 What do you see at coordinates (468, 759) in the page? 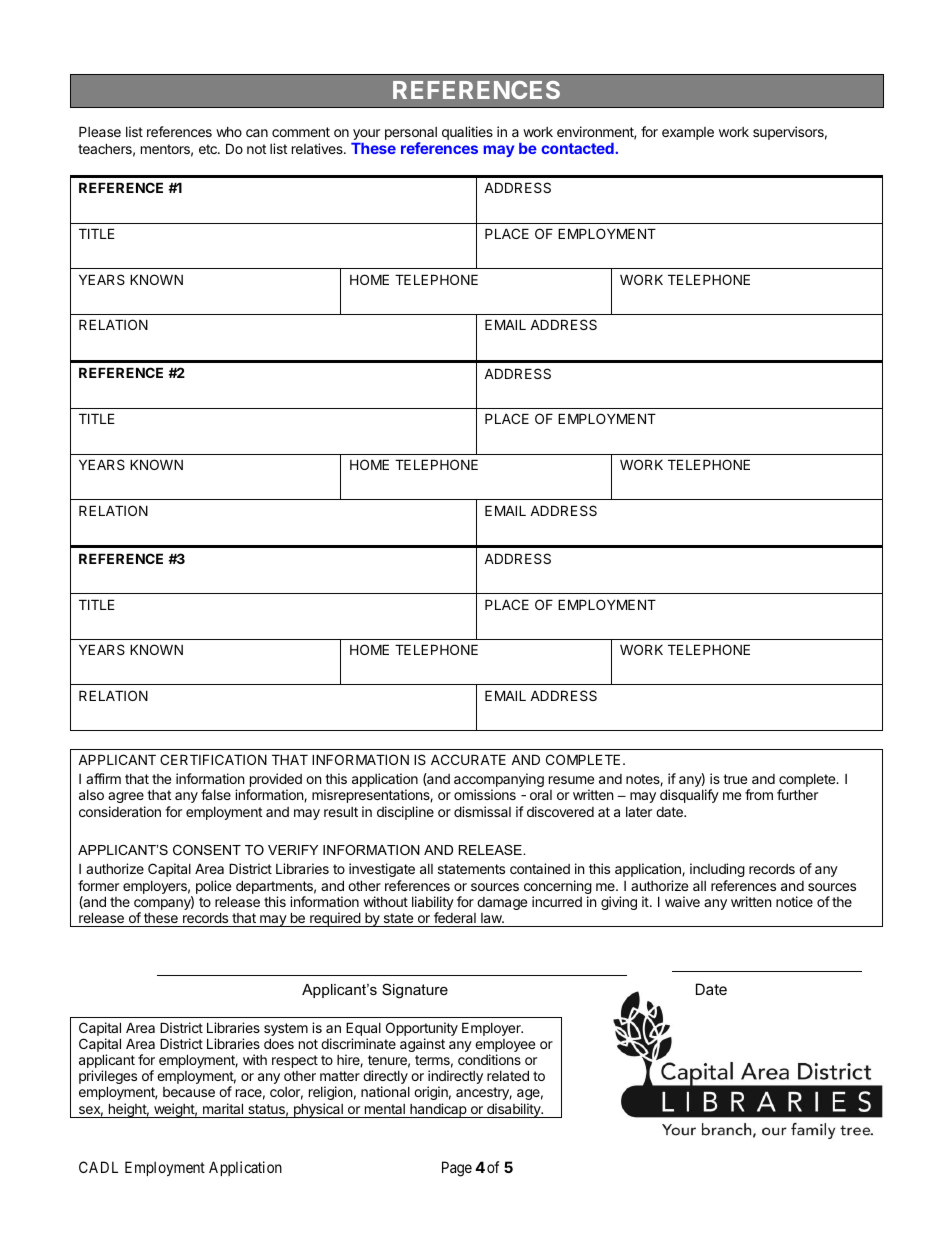
I see `ACCURATE` at bounding box center [468, 759].
